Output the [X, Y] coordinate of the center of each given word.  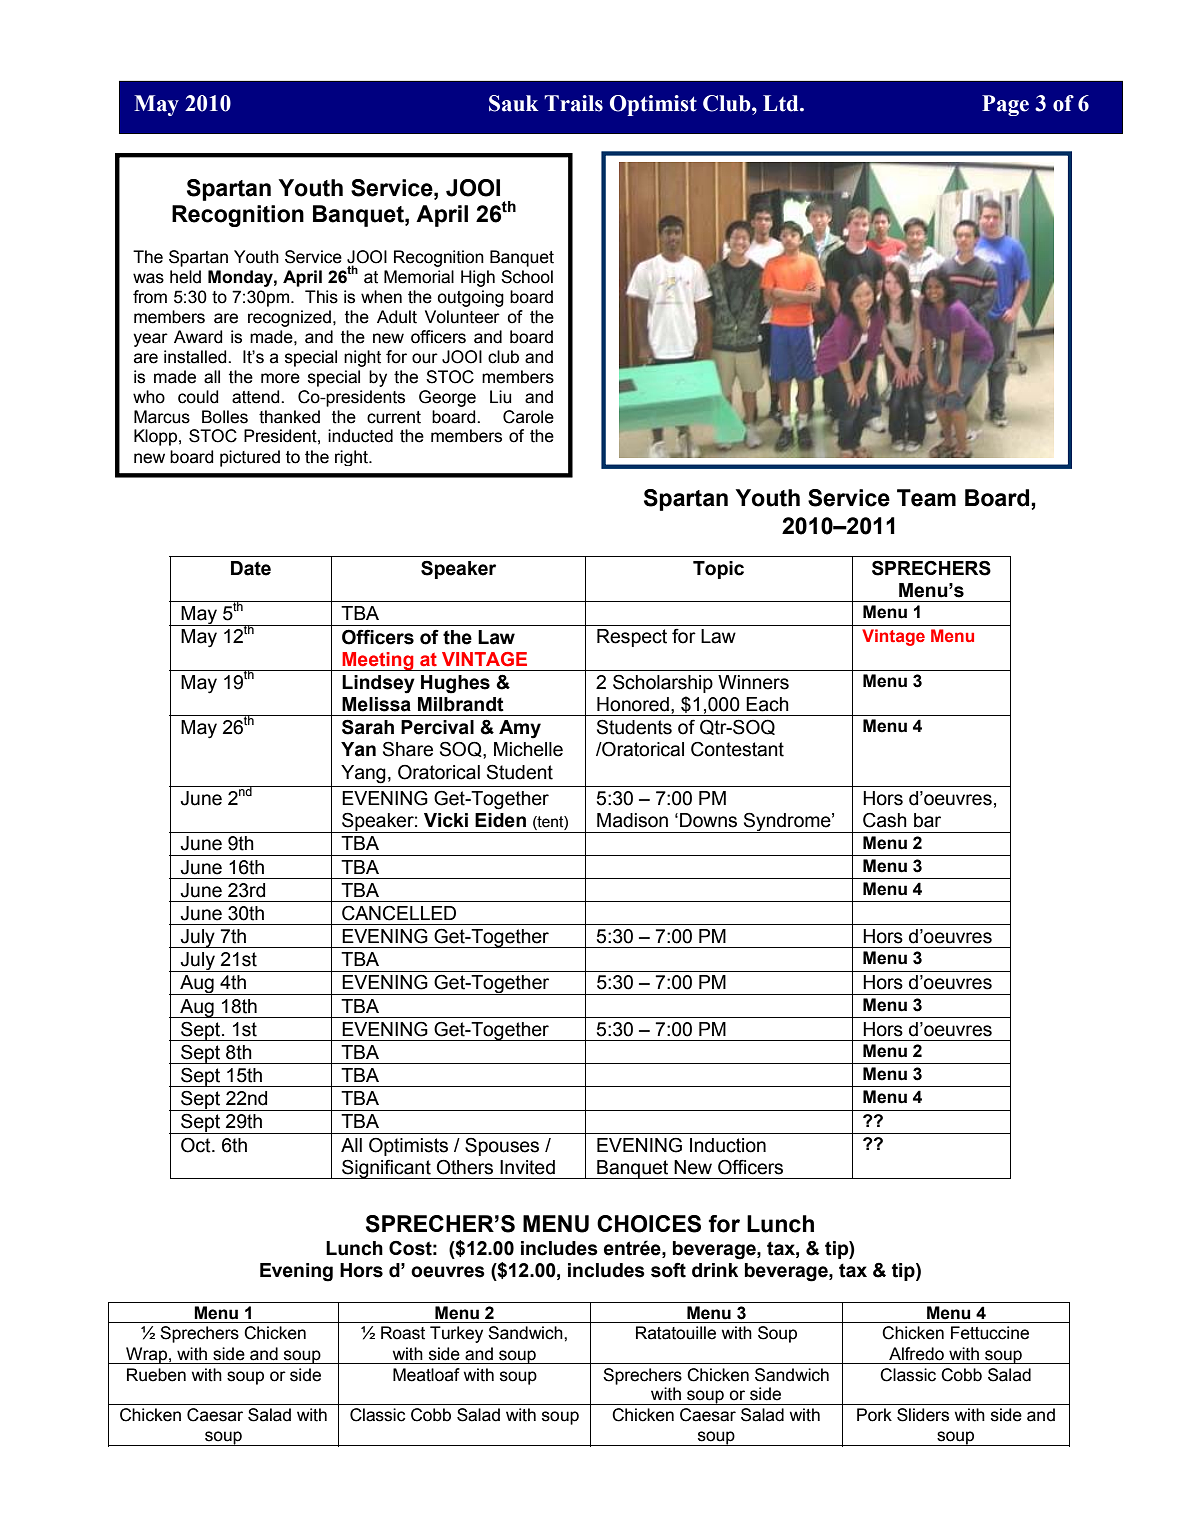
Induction [728, 1145]
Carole [528, 417]
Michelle [528, 749]
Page [1005, 105]
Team [926, 498]
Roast [403, 1333]
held [185, 277]
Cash [885, 820]
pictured [250, 458]
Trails [573, 103]
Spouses [502, 1147]
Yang [363, 774]
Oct [197, 1145]
